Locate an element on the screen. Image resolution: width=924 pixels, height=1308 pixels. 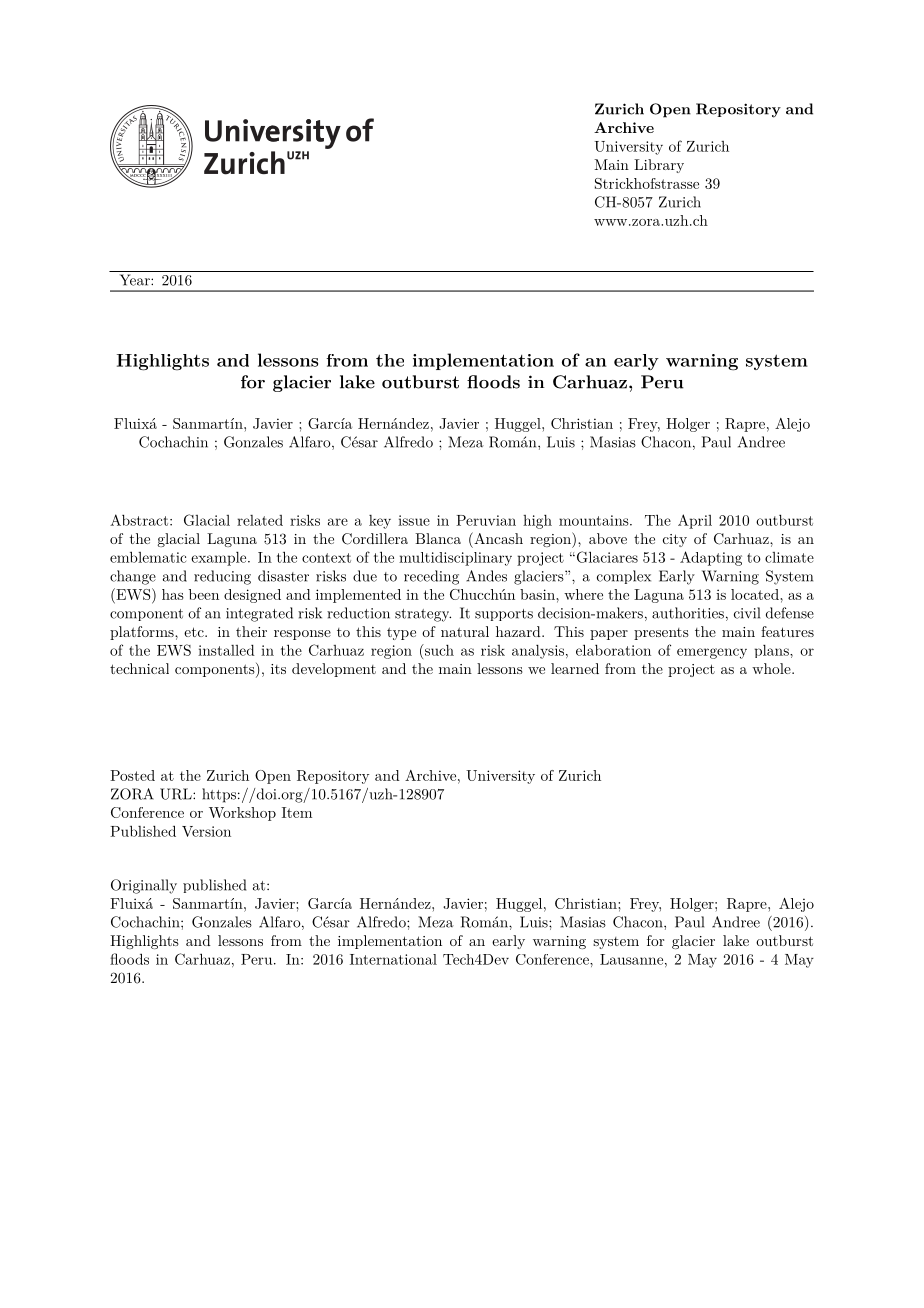
April is located at coordinates (695, 521).
